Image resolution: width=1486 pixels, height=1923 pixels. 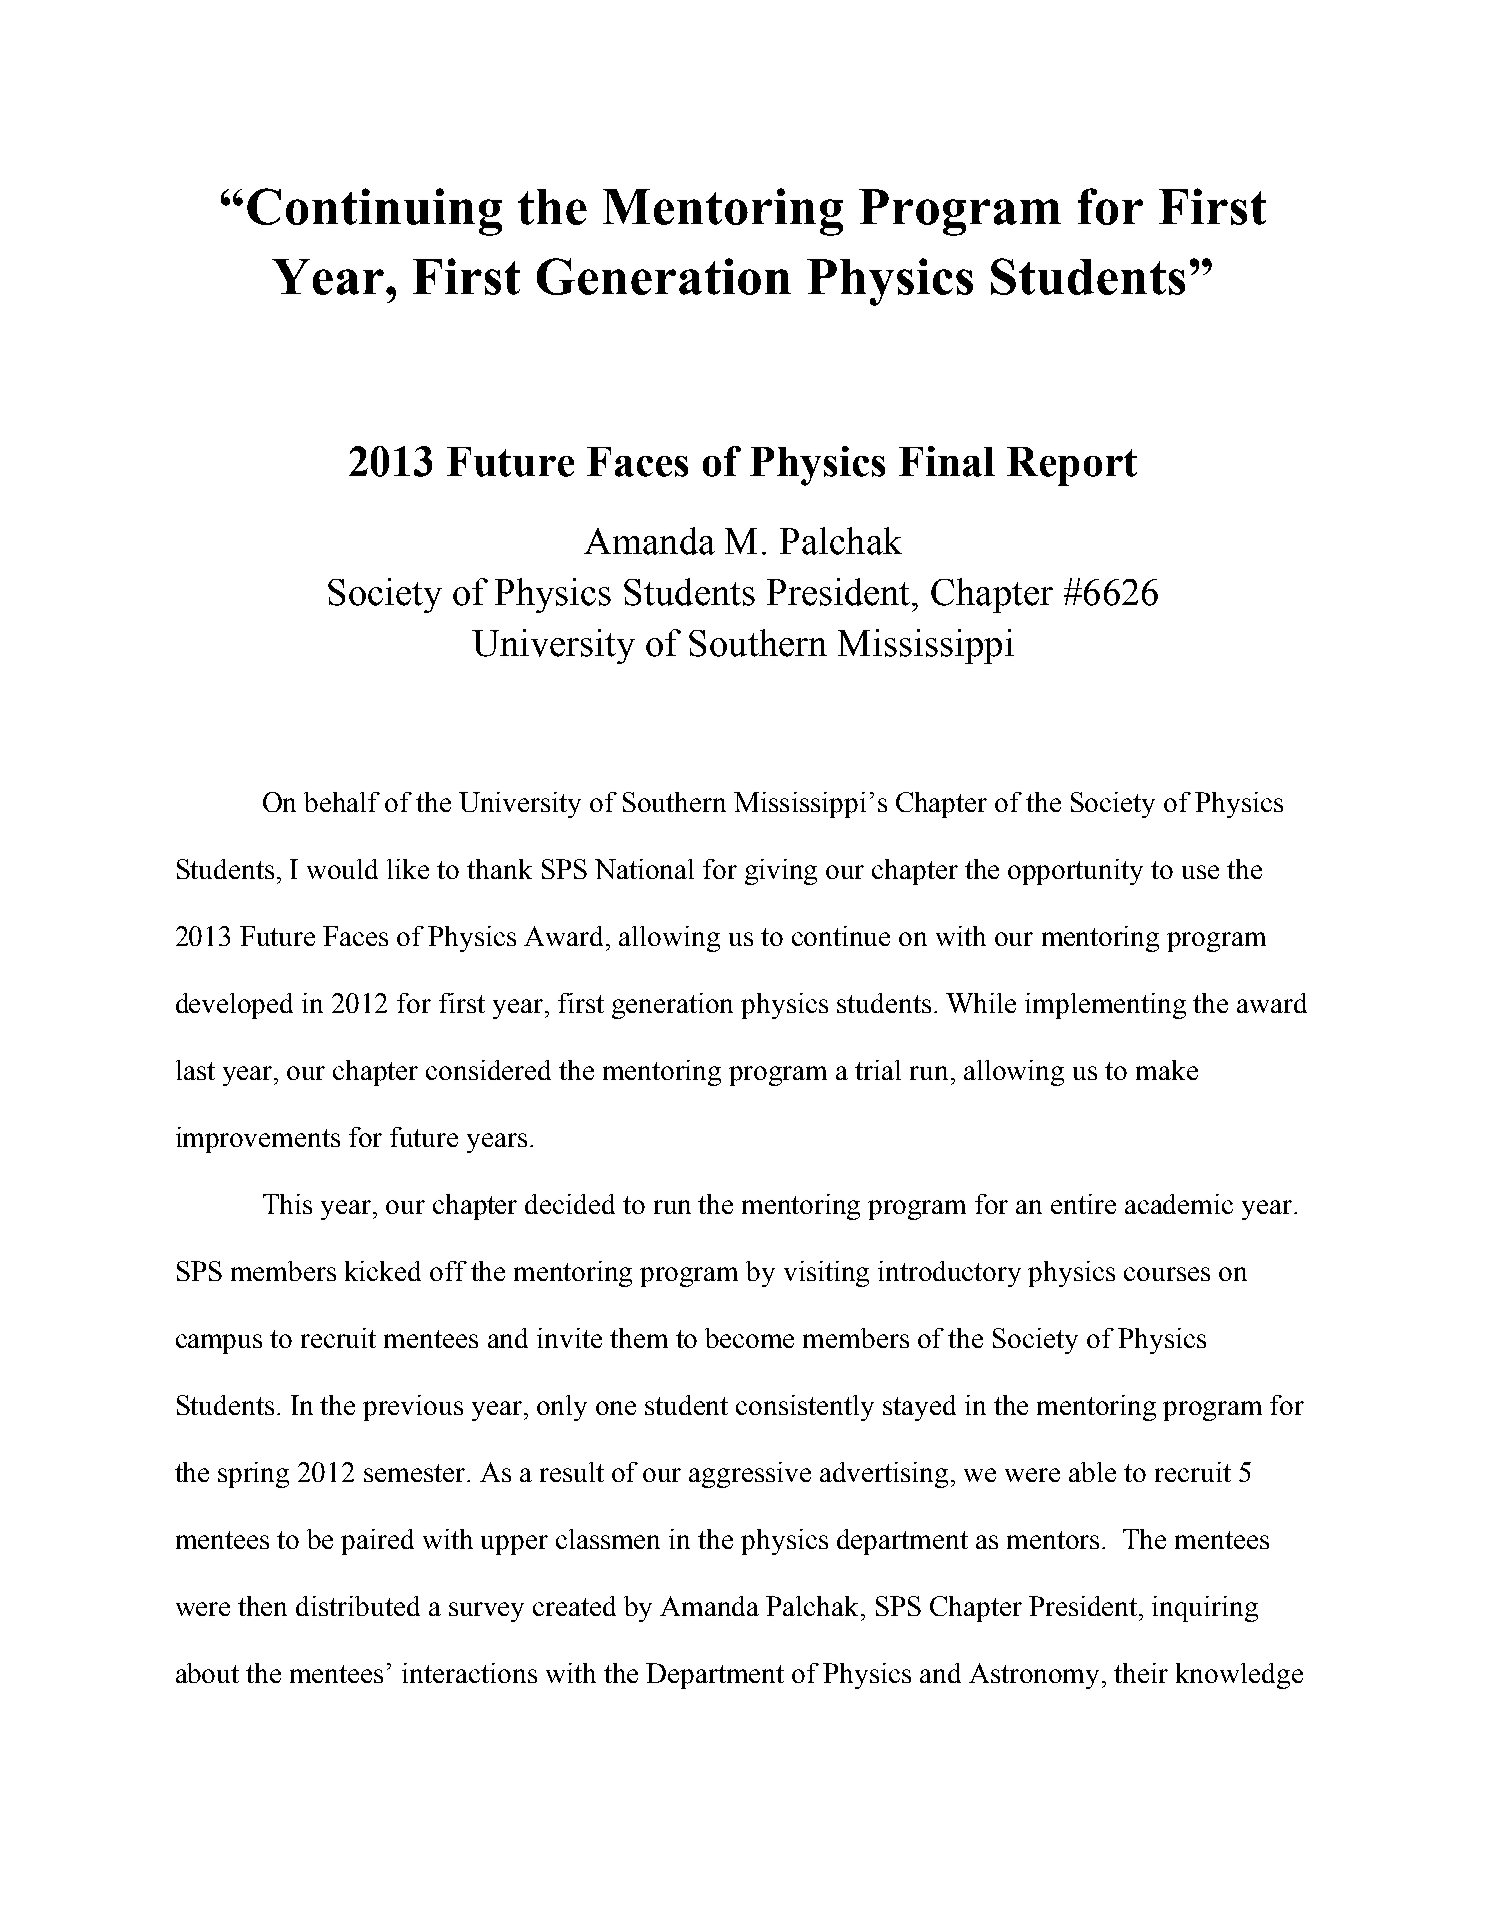 I want to click on courses, so click(x=1167, y=1274).
